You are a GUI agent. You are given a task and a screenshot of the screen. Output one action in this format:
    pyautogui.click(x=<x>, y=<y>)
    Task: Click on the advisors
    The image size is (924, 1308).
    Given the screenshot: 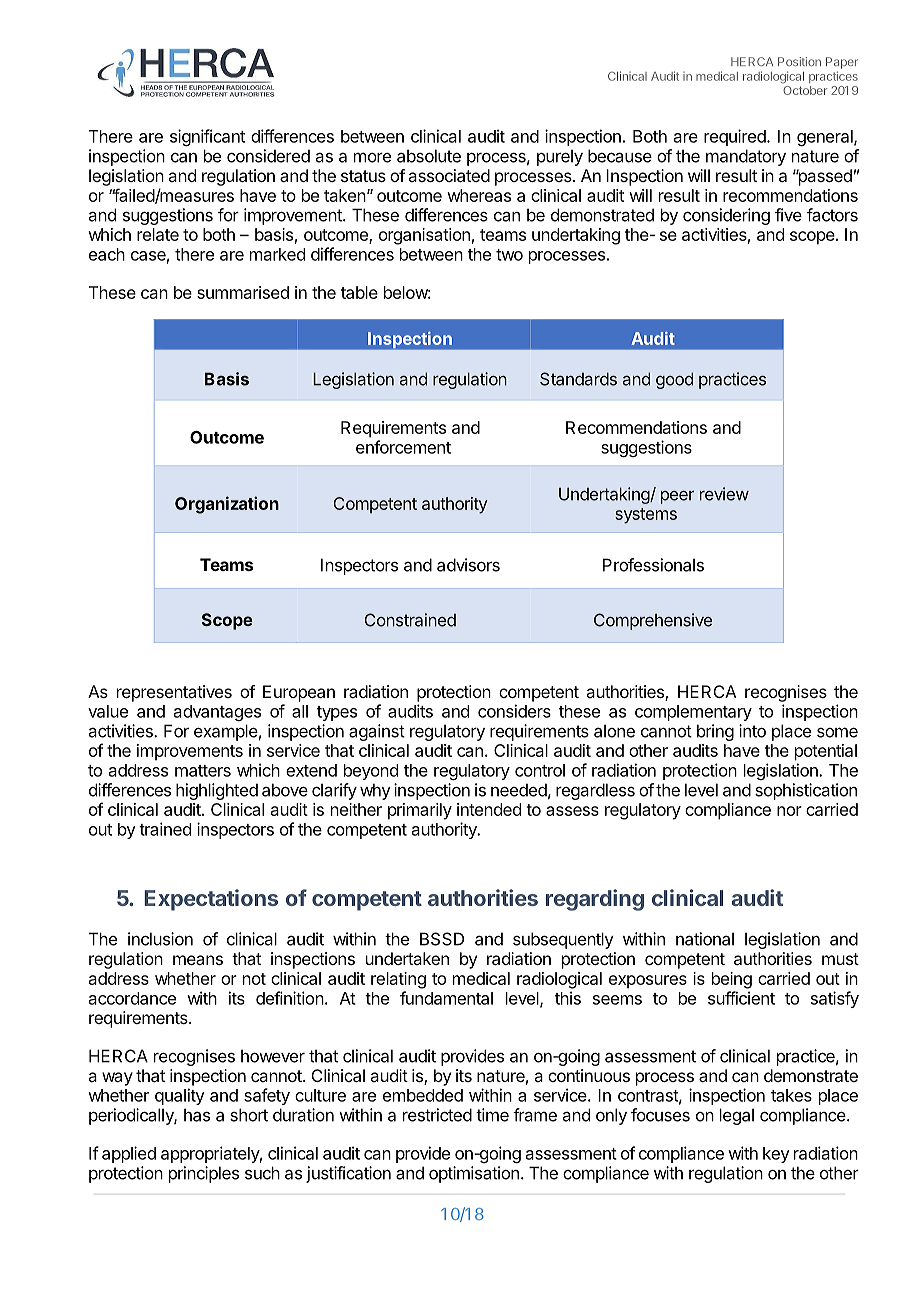 What is the action you would take?
    pyautogui.click(x=468, y=565)
